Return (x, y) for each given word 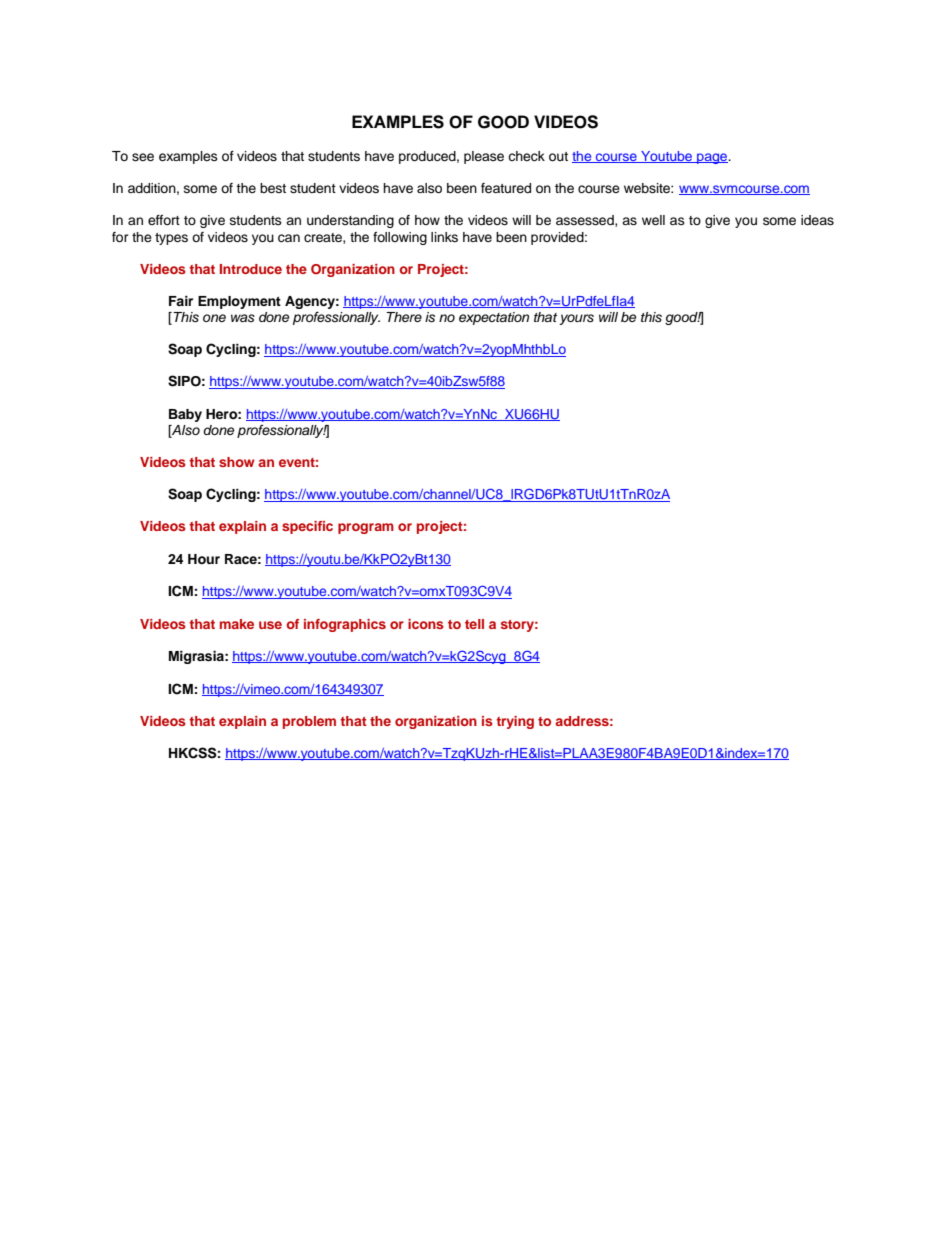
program (366, 528)
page (712, 158)
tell (474, 624)
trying (515, 722)
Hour (204, 559)
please (484, 157)
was (243, 318)
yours (576, 319)
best (273, 188)
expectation (494, 318)
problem (309, 722)
